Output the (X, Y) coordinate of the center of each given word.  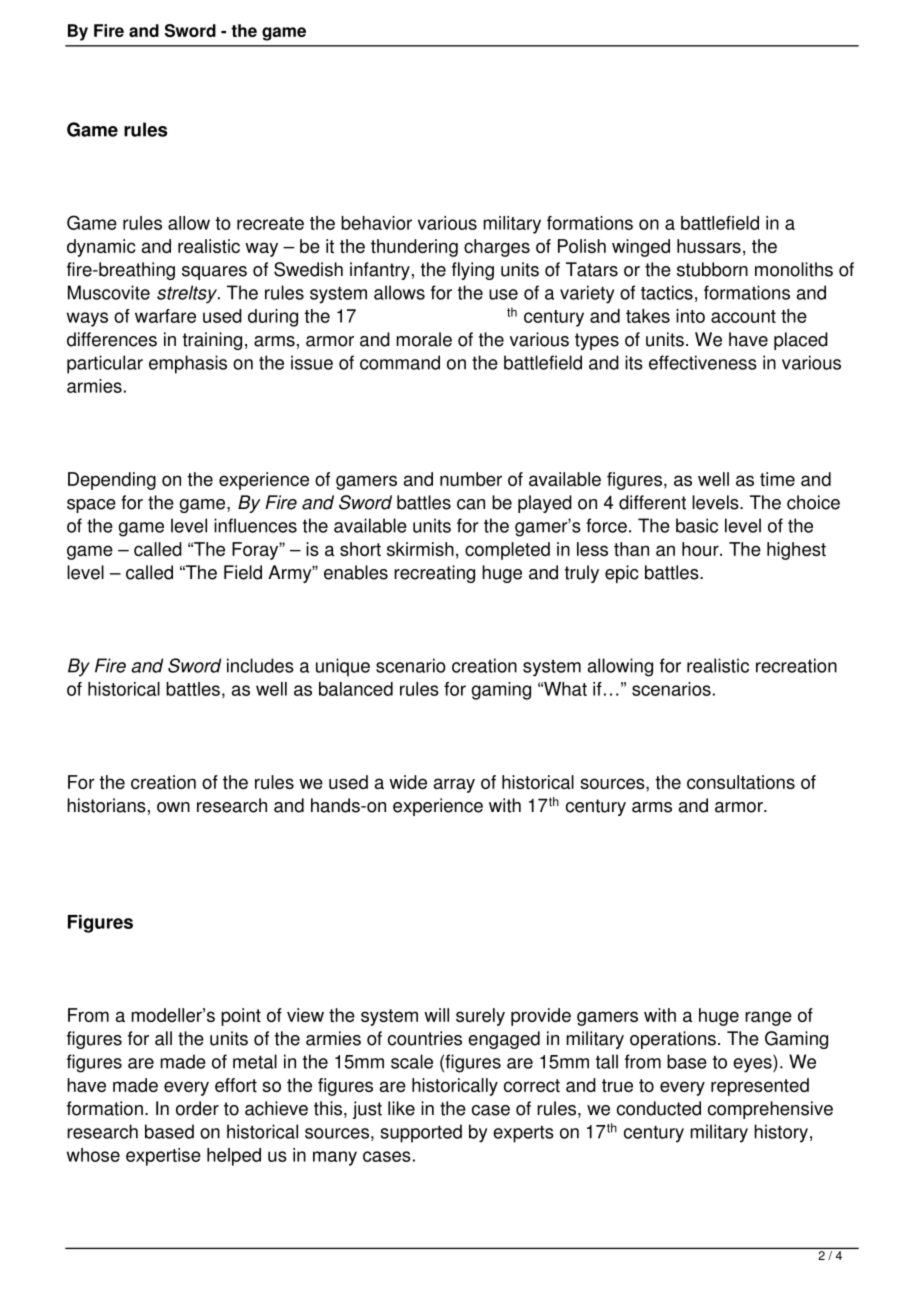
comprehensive (770, 1110)
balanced (356, 689)
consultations (741, 782)
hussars (709, 246)
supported (421, 1133)
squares (214, 273)
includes (260, 665)
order (197, 1108)
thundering (414, 248)
